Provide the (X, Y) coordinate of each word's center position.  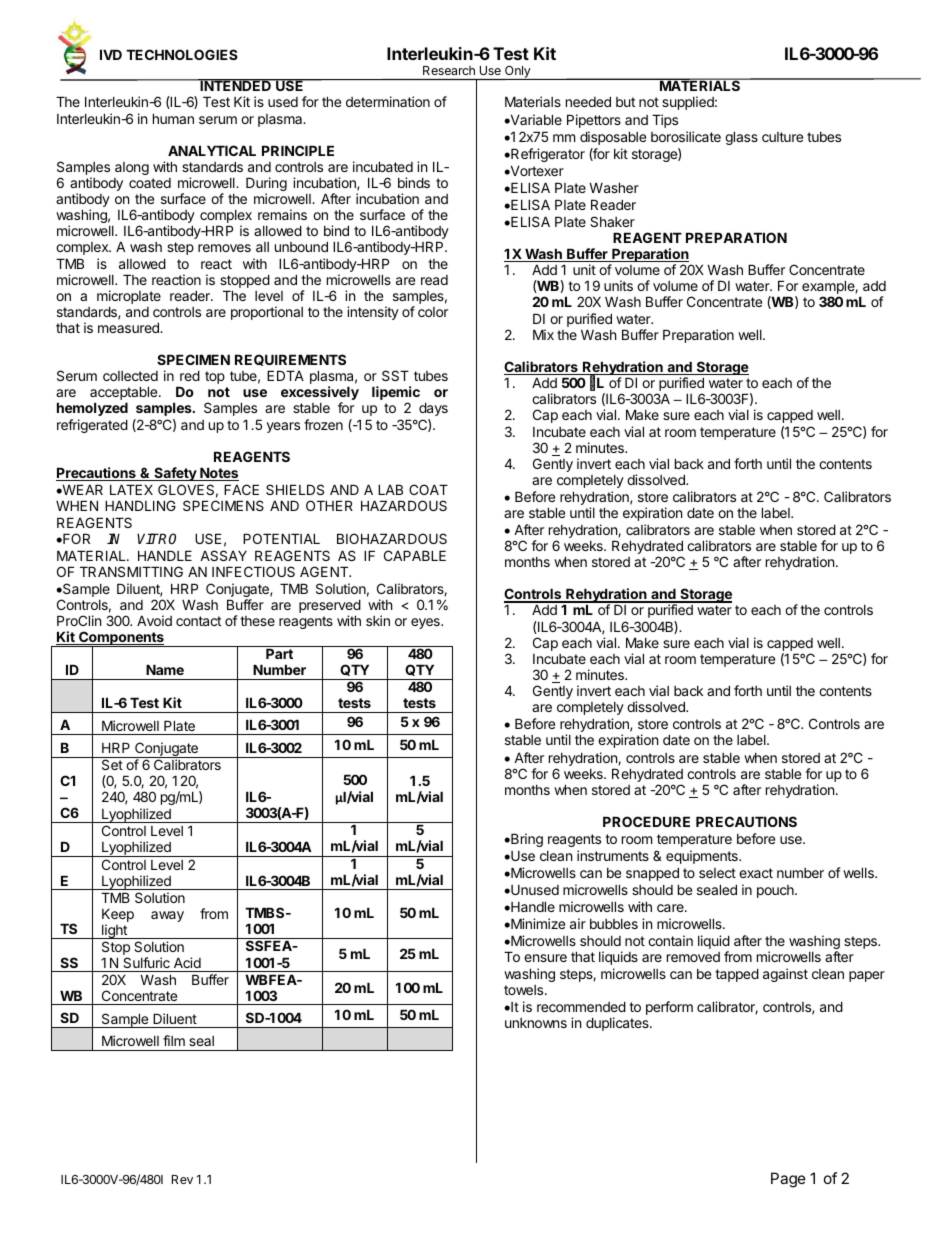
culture (782, 137)
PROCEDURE (646, 821)
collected (130, 376)
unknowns (536, 1023)
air (578, 923)
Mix (543, 334)
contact (198, 621)
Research (449, 70)
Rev (182, 1179)
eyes (426, 623)
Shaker (612, 221)
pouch (776, 891)
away (167, 916)
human (173, 118)
